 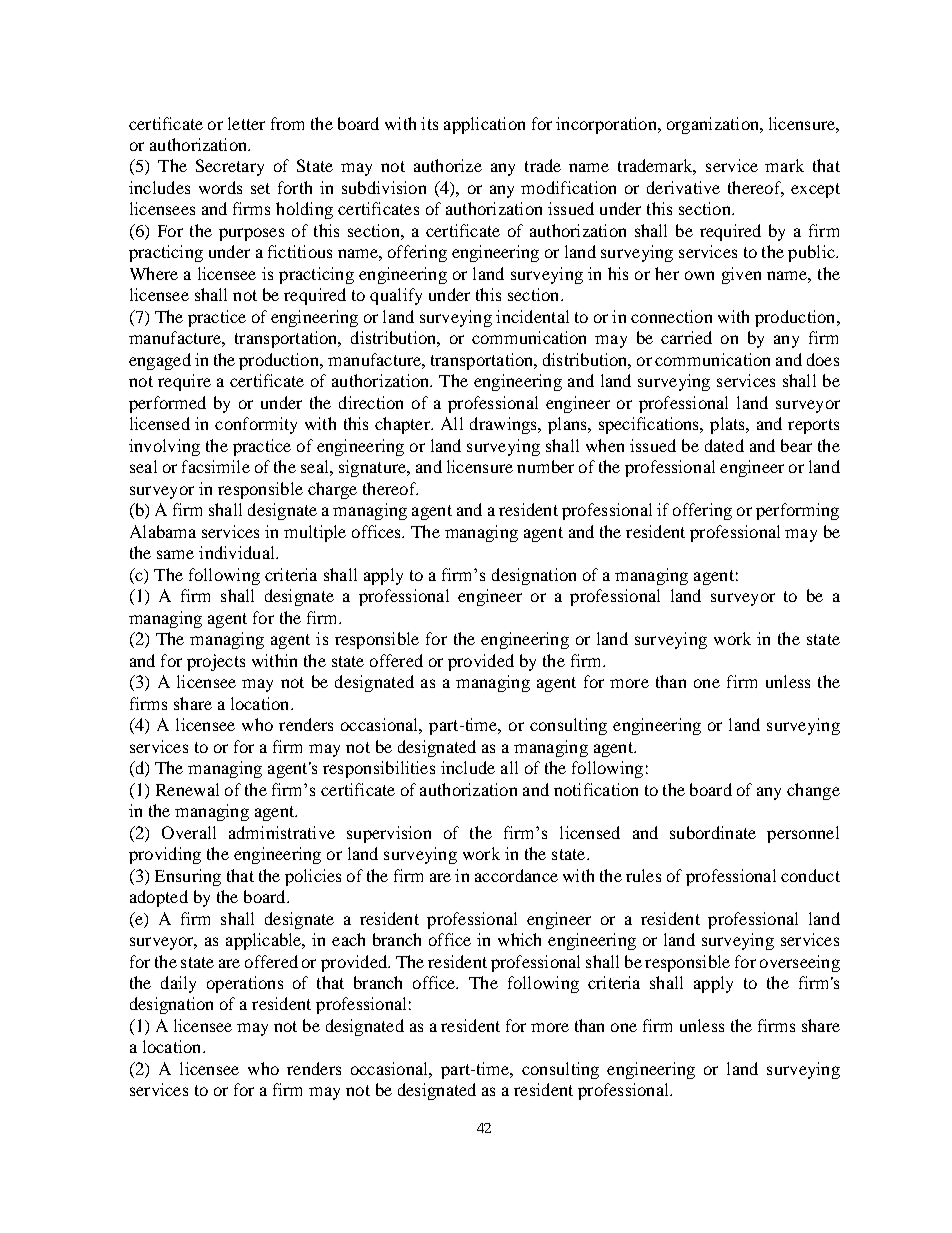 What do you see at coordinates (484, 125) in the screenshot?
I see `application` at bounding box center [484, 125].
